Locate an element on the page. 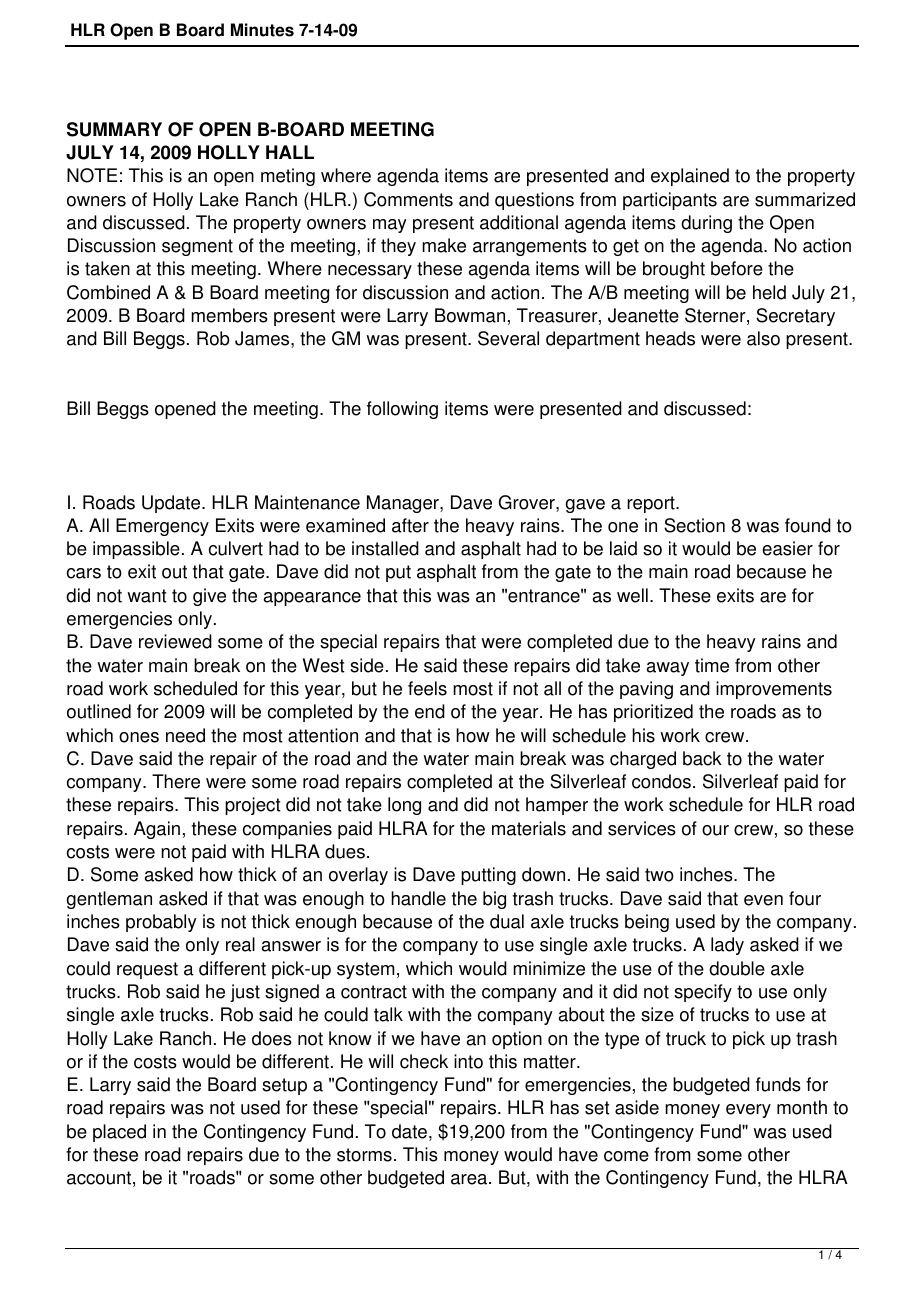 This image has width=924, height=1308. back is located at coordinates (702, 758).
